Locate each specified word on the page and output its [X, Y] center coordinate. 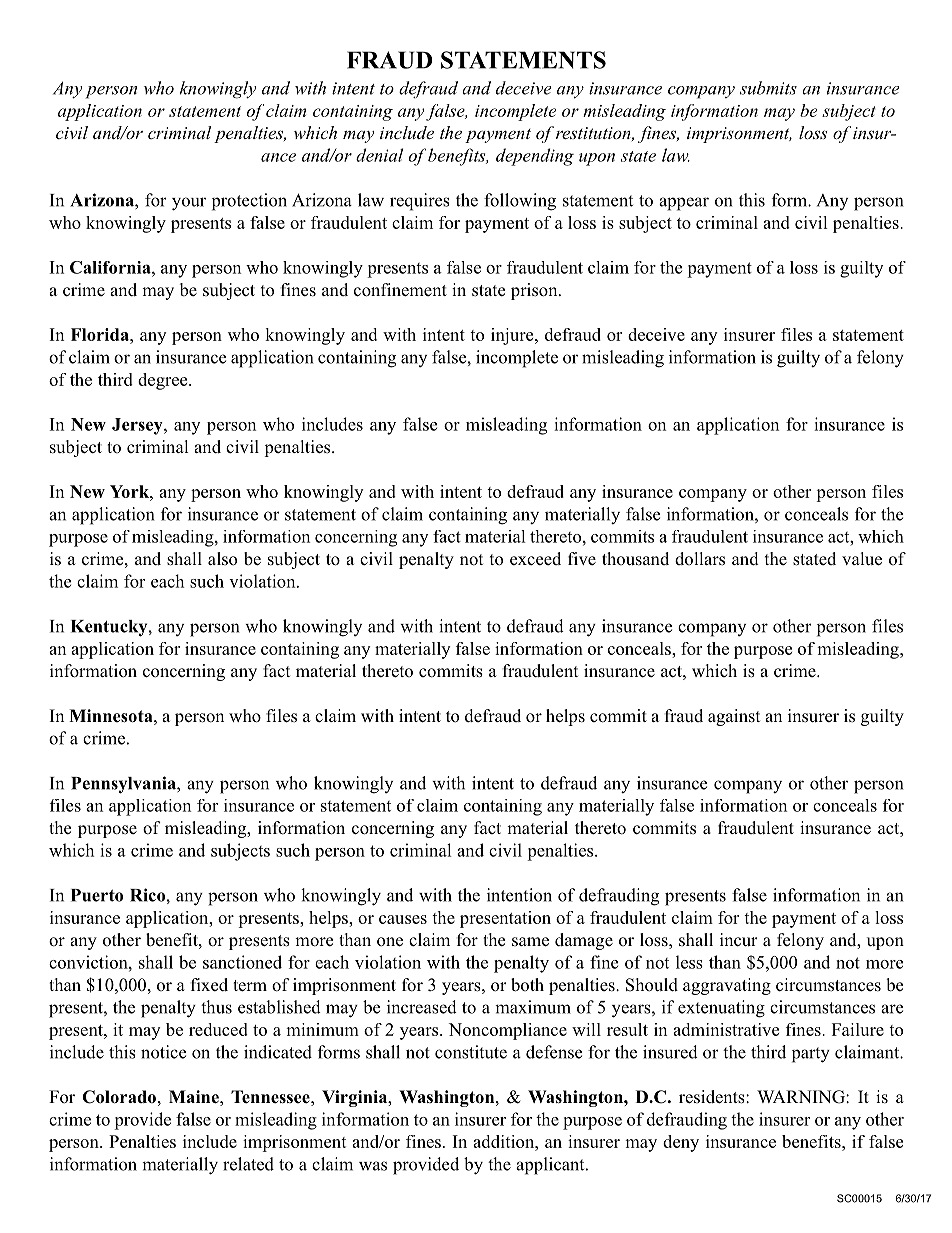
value [862, 559]
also [222, 559]
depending [535, 157]
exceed [535, 558]
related [248, 1164]
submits [768, 88]
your [189, 204]
